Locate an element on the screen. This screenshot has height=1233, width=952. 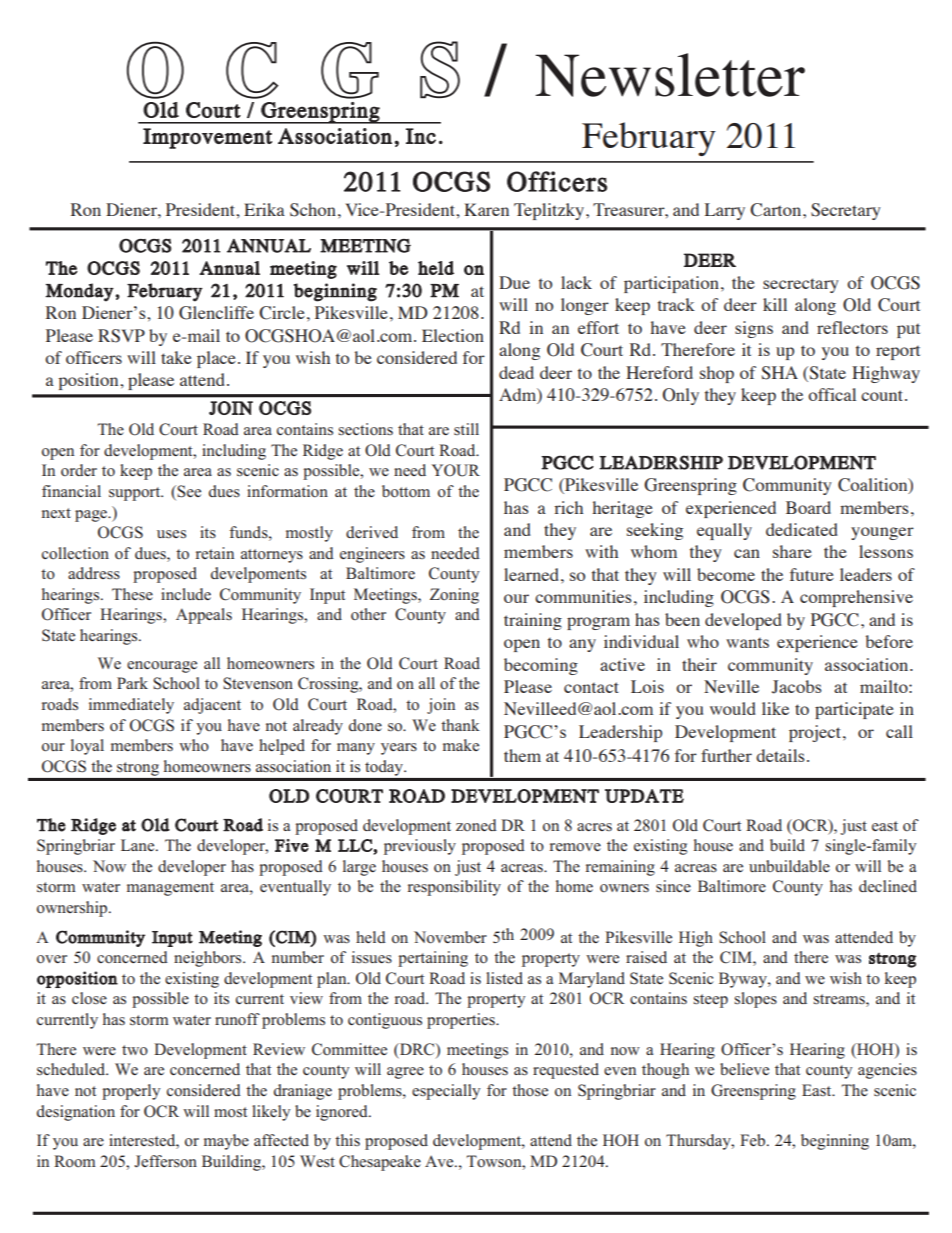
Newsletter is located at coordinates (670, 75).
